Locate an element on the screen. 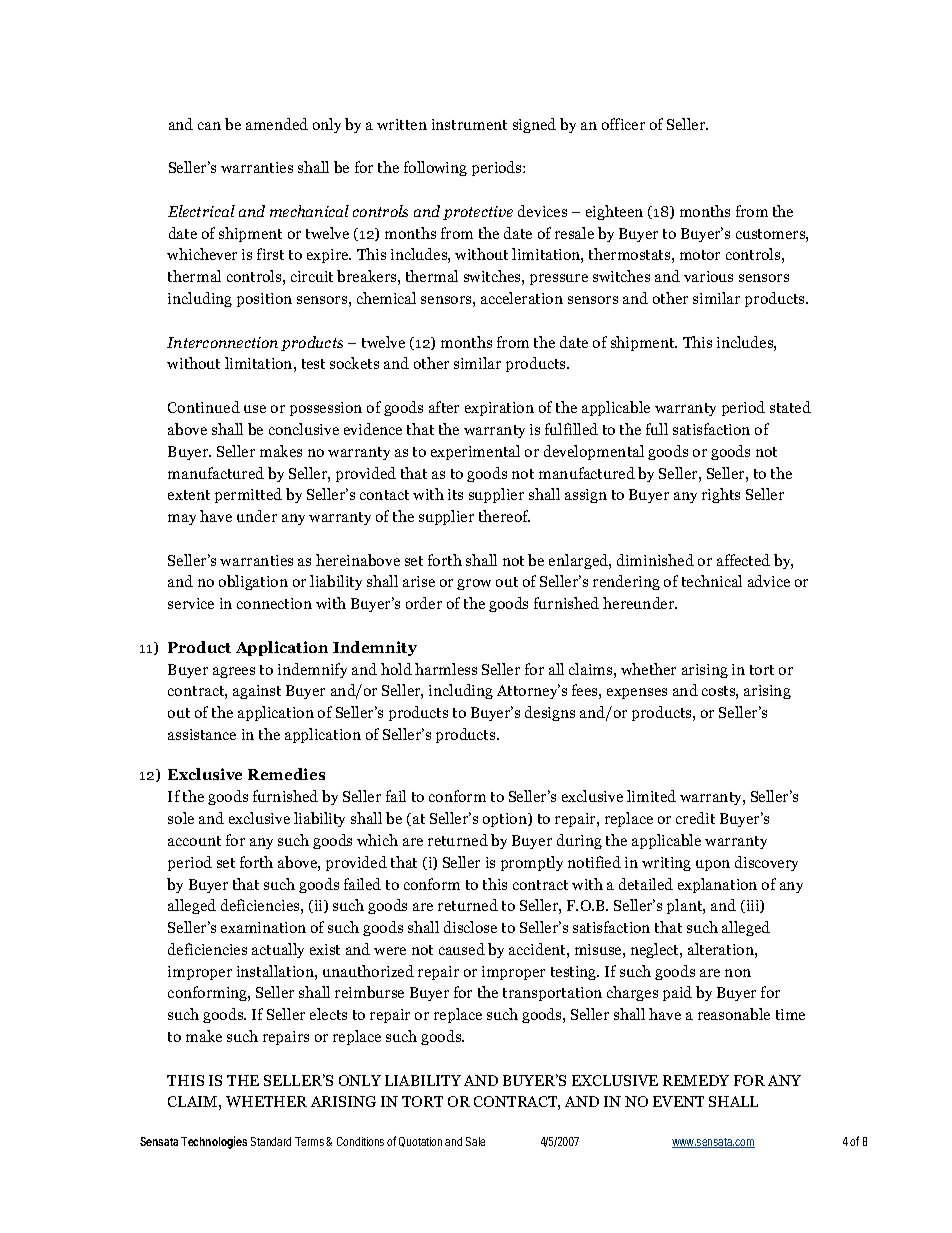 The width and height of the screenshot is (952, 1233). instrument is located at coordinates (469, 124).
